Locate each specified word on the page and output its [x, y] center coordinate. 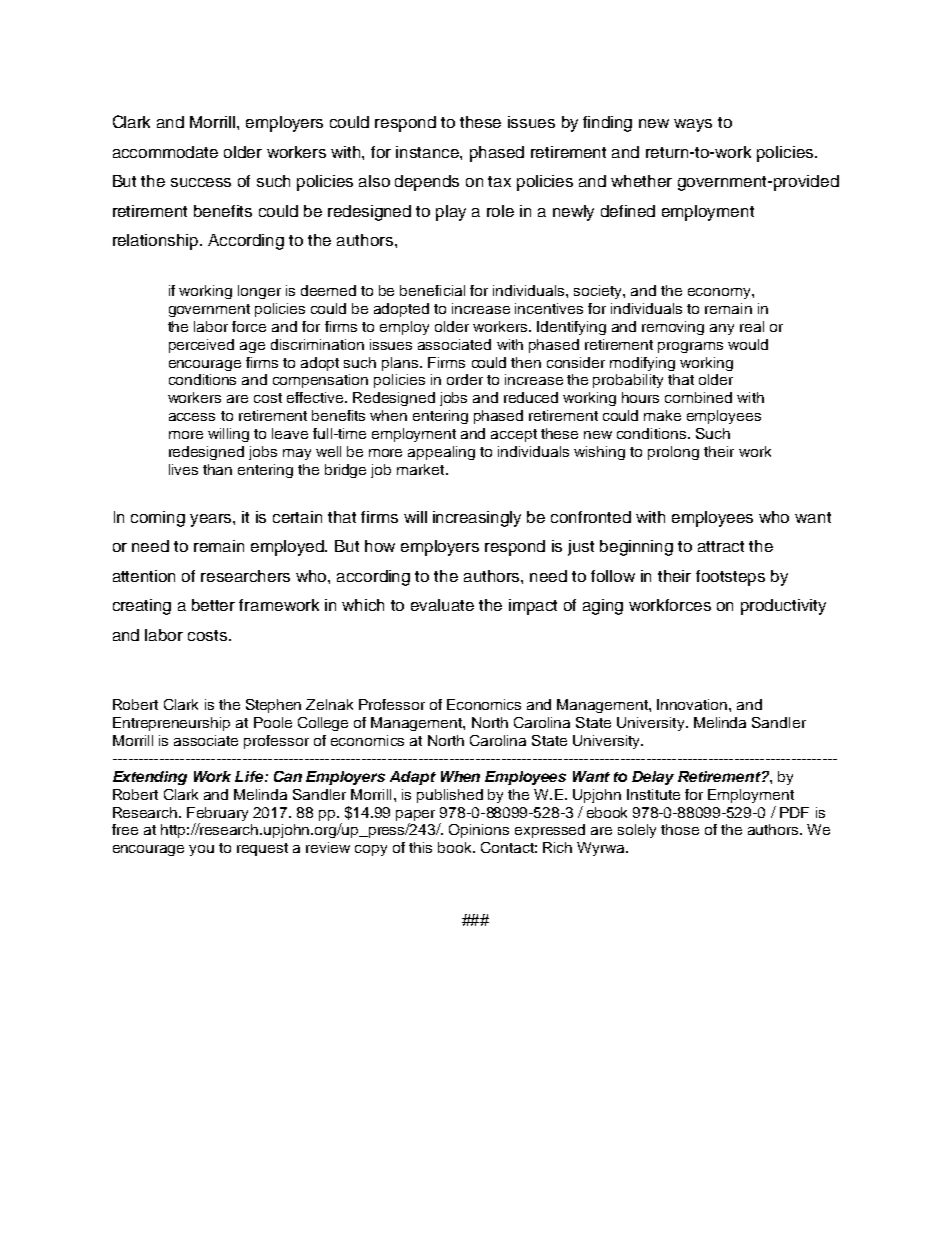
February [217, 814]
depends [427, 183]
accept [514, 435]
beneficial [432, 290]
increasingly [477, 519]
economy [720, 293]
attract [721, 546]
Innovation [693, 704]
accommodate [165, 152]
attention [144, 576]
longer [259, 292]
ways [693, 125]
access [192, 417]
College [323, 724]
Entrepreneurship [171, 724]
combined [698, 397]
